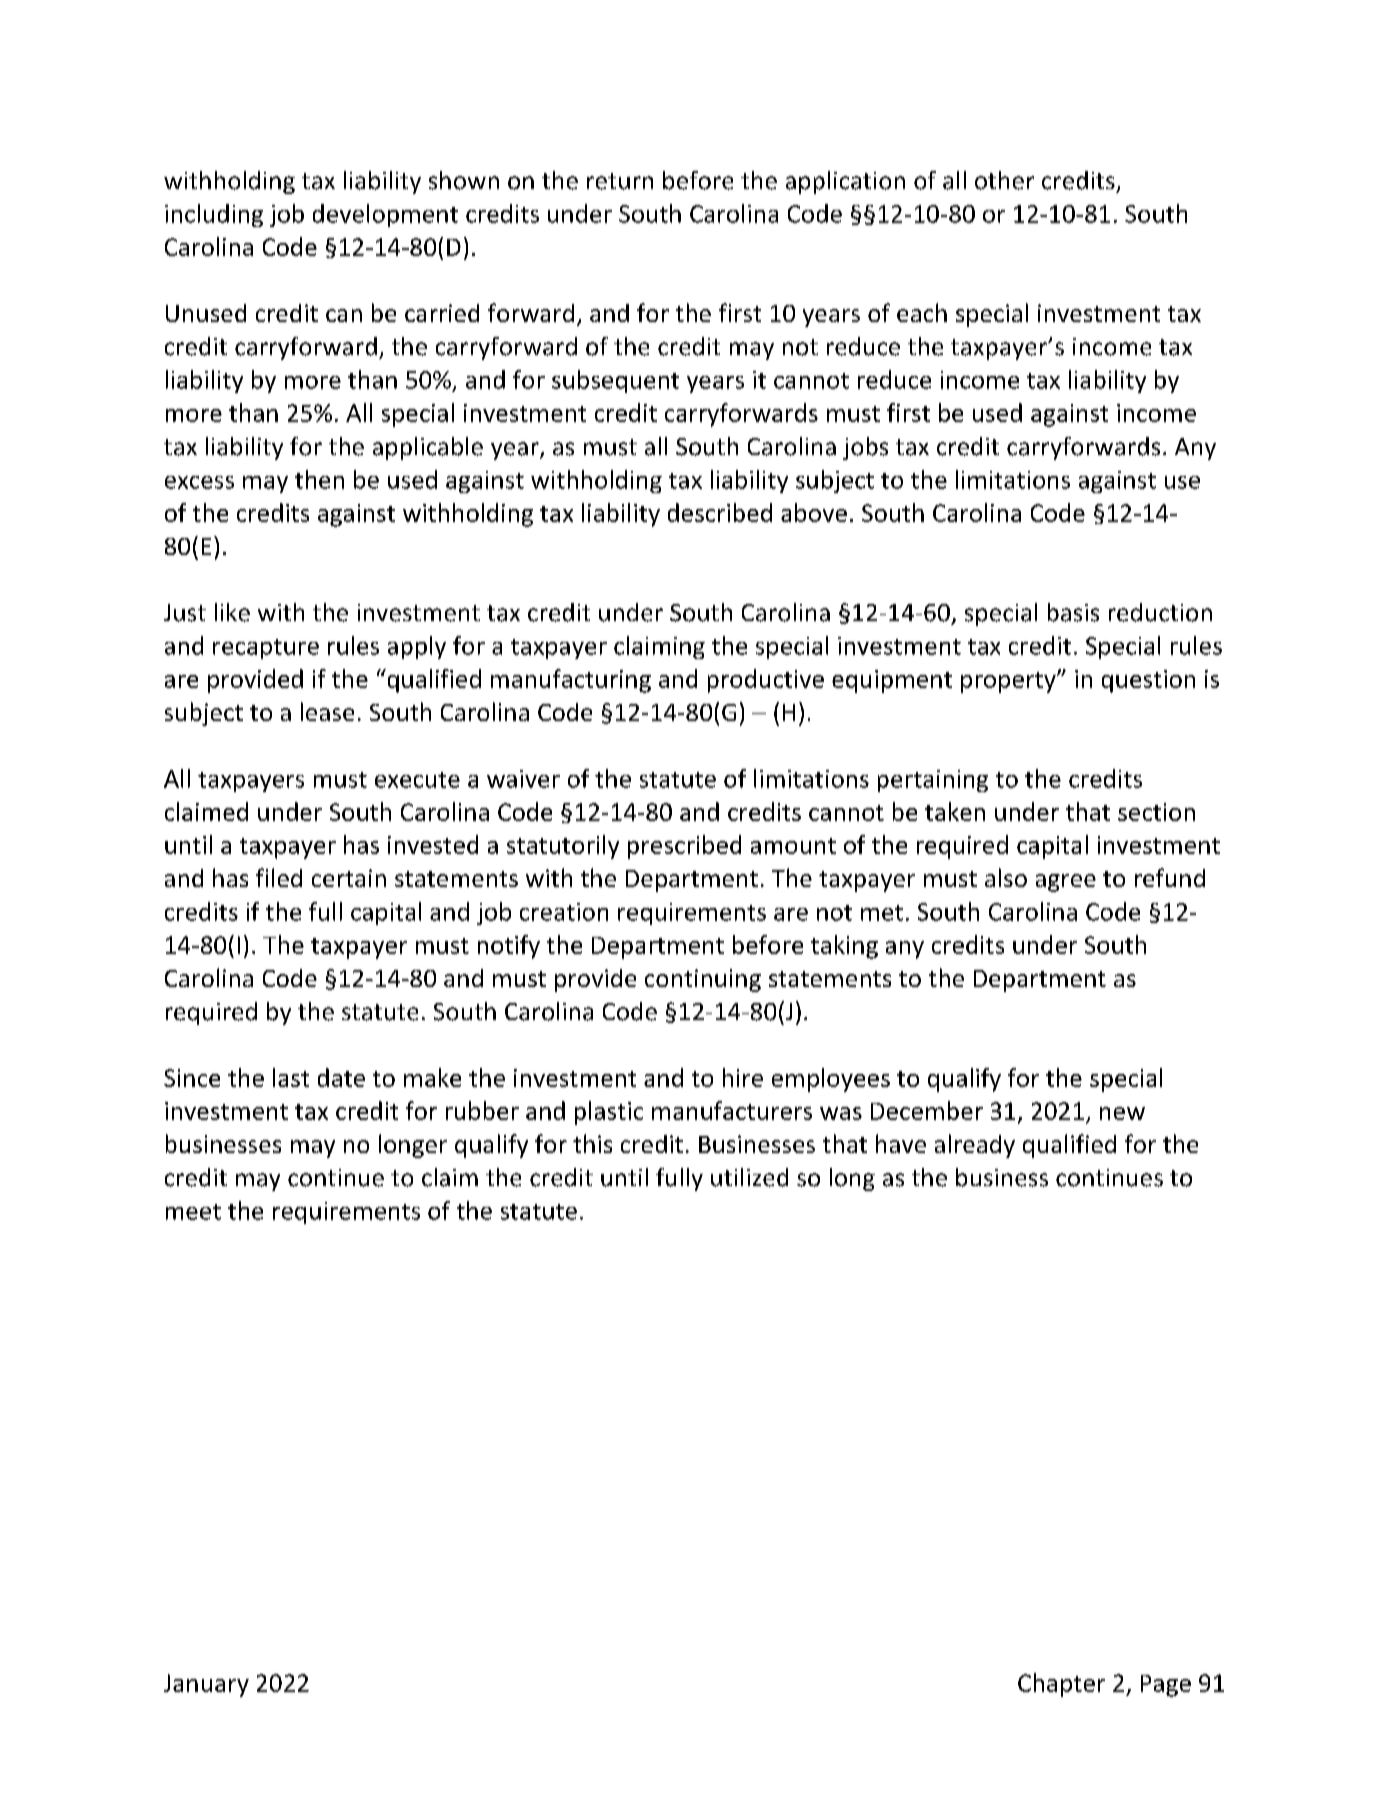  I want to click on development, so click(385, 215).
